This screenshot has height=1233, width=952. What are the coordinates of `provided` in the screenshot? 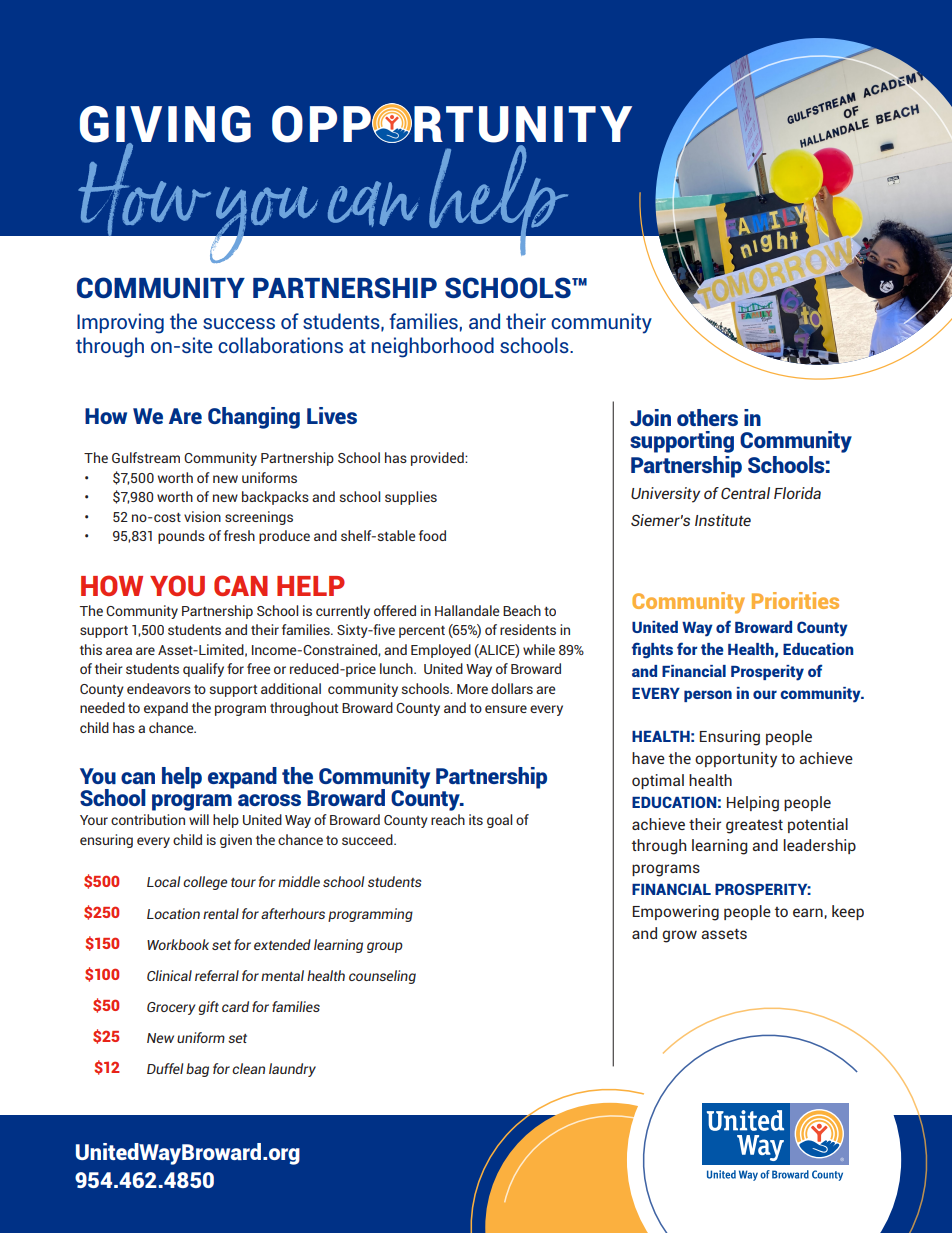 It's located at (438, 459).
